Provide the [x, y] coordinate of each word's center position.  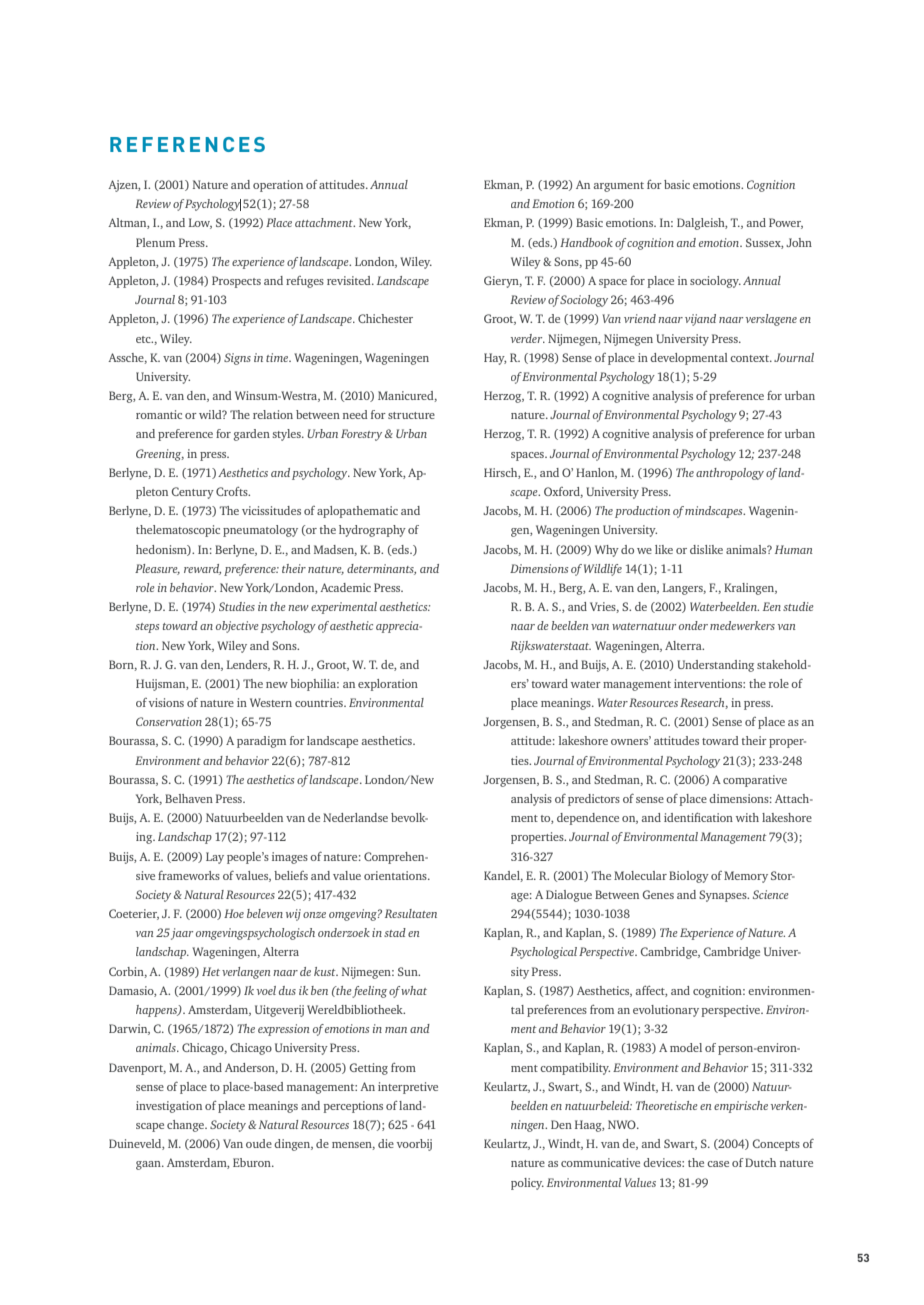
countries [320, 702]
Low [200, 223]
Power [786, 223]
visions [166, 702]
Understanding [715, 666]
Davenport [137, 1069]
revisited [350, 280]
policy [527, 1184]
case [718, 1164]
